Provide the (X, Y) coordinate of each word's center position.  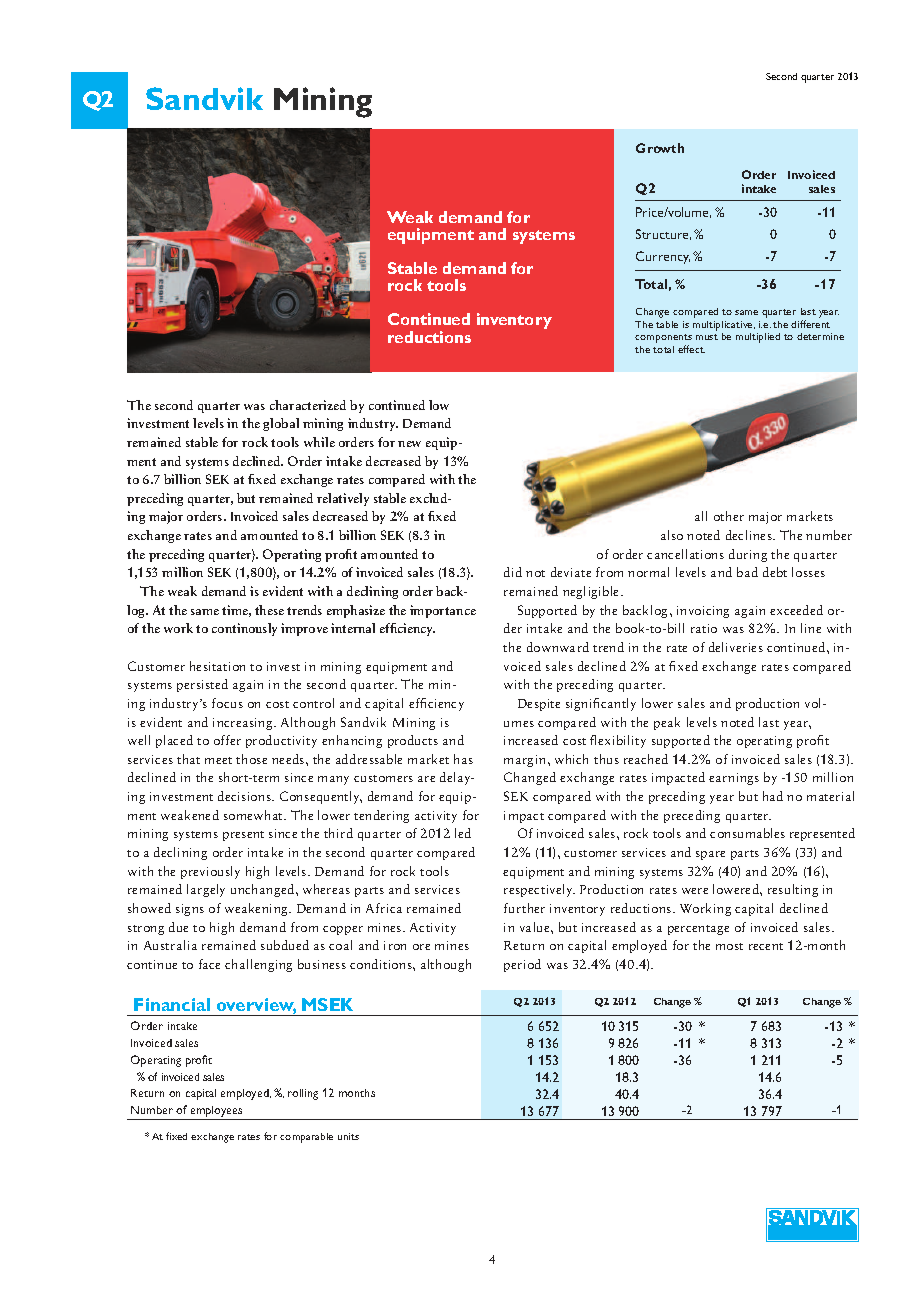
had (773, 796)
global (281, 424)
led (463, 833)
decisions (245, 796)
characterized (308, 405)
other (729, 516)
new (409, 444)
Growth (660, 148)
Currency (663, 257)
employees (217, 1113)
